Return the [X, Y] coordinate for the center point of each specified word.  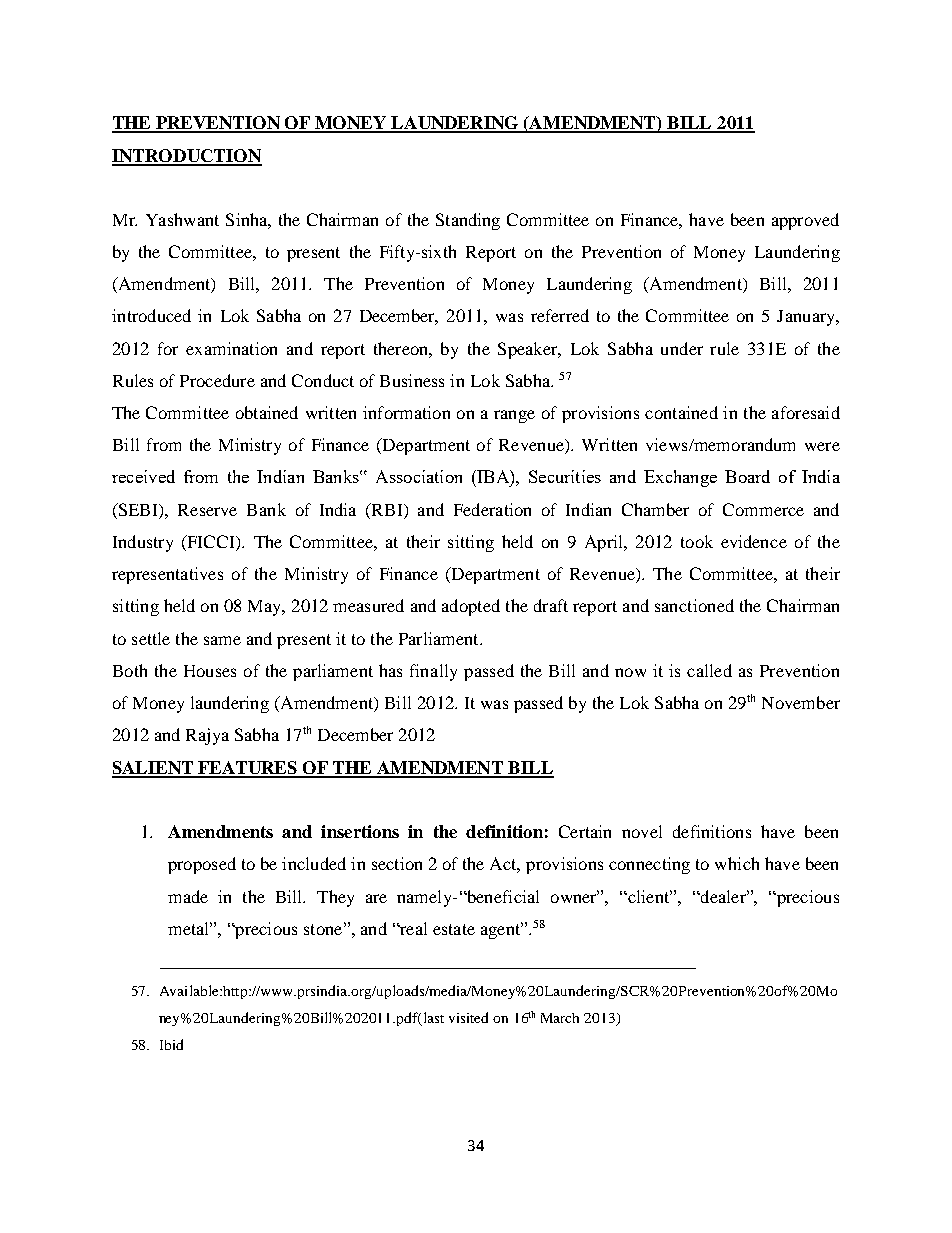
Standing [468, 221]
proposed [202, 865]
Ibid [171, 1044]
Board [747, 476]
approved [805, 221]
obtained [267, 412]
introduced [151, 315]
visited [468, 1017]
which [737, 863]
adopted [471, 607]
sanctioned [694, 605]
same [222, 640]
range [514, 416]
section [397, 863]
